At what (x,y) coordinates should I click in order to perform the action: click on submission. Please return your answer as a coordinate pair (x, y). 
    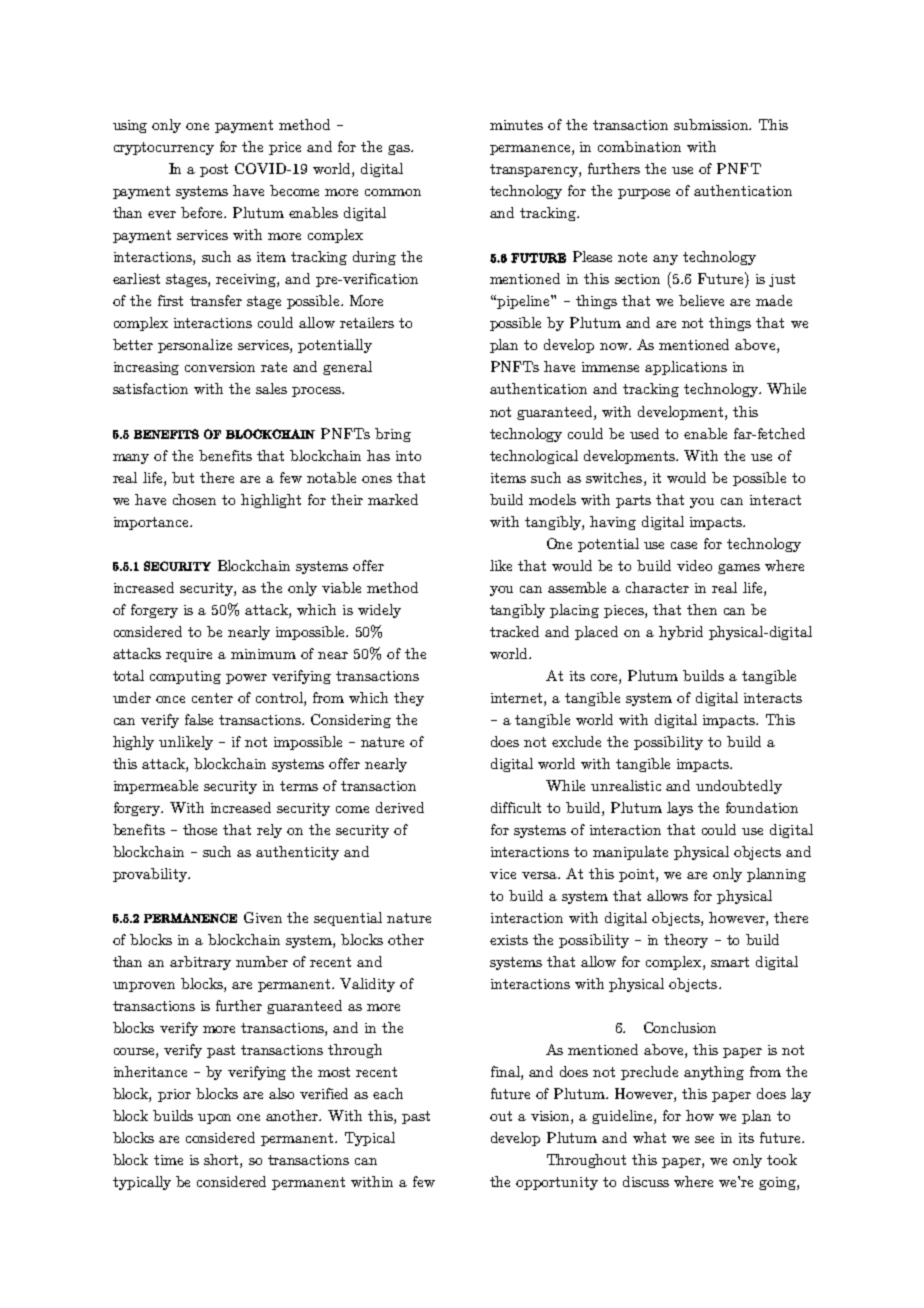
    Looking at the image, I should click on (712, 124).
